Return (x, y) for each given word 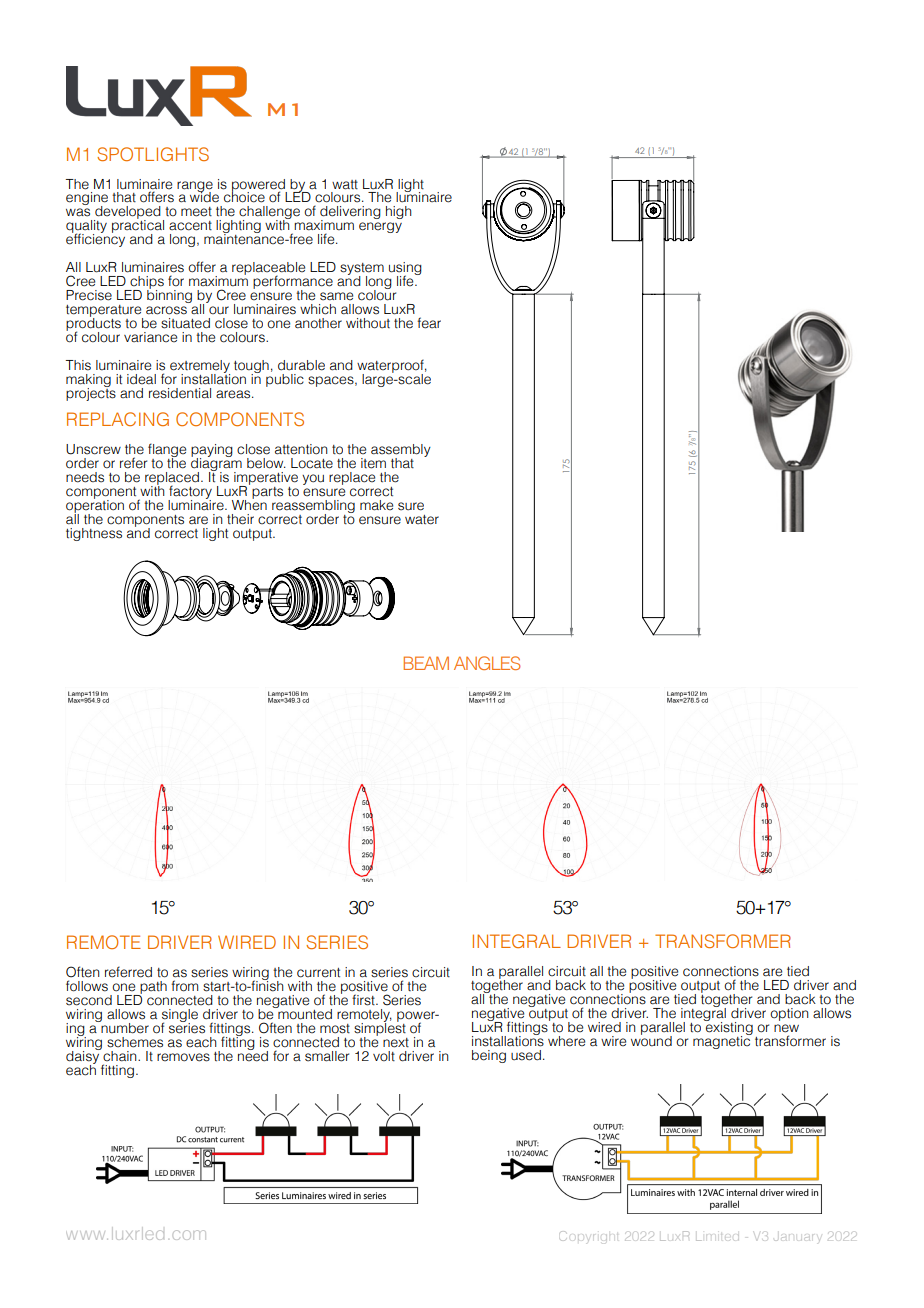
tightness (94, 534)
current (318, 973)
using (405, 270)
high (399, 212)
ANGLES (487, 663)
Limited (717, 1237)
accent (190, 226)
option (789, 1014)
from (184, 986)
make (376, 505)
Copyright (589, 1236)
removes (183, 1057)
